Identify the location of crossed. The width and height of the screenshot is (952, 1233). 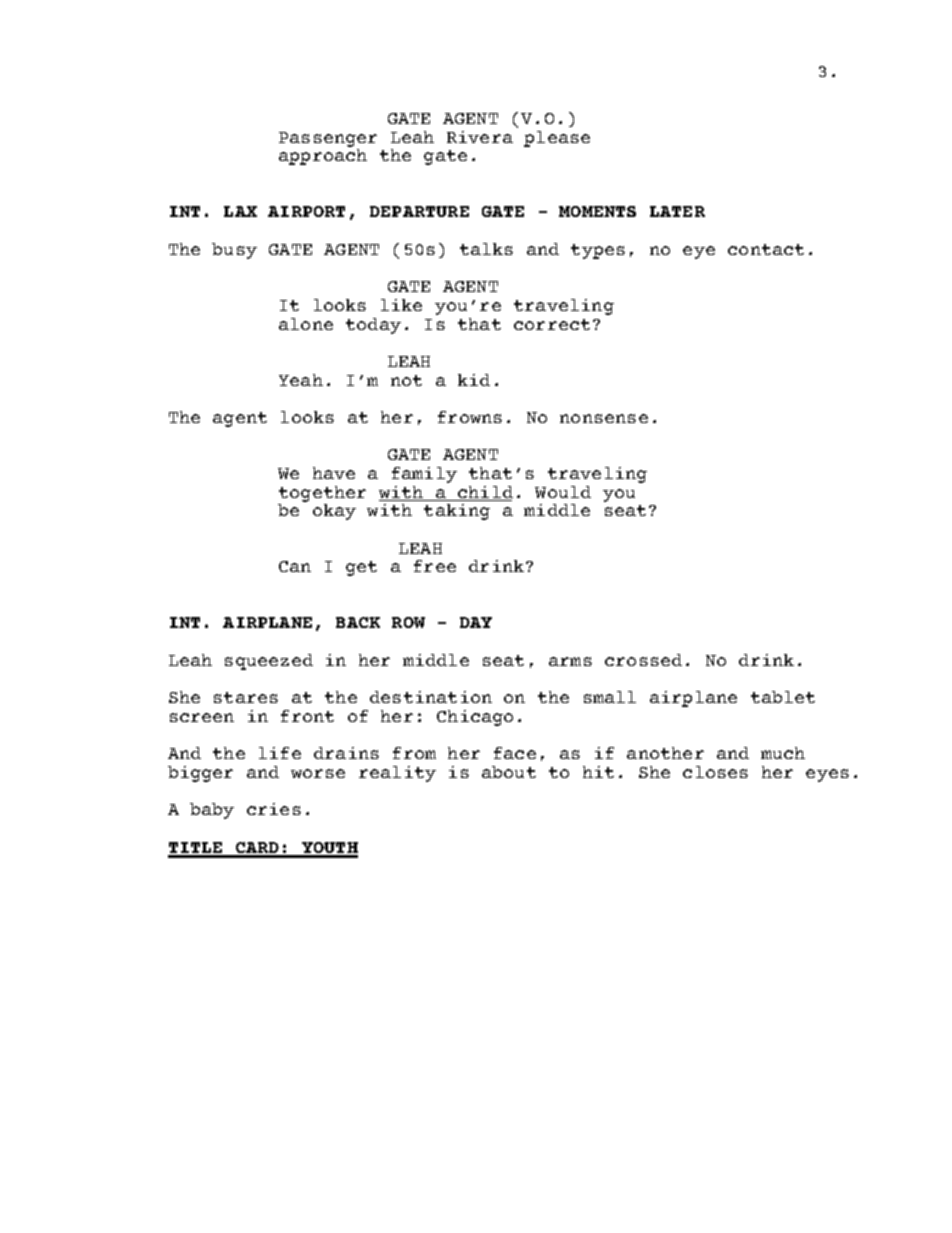
(643, 660).
